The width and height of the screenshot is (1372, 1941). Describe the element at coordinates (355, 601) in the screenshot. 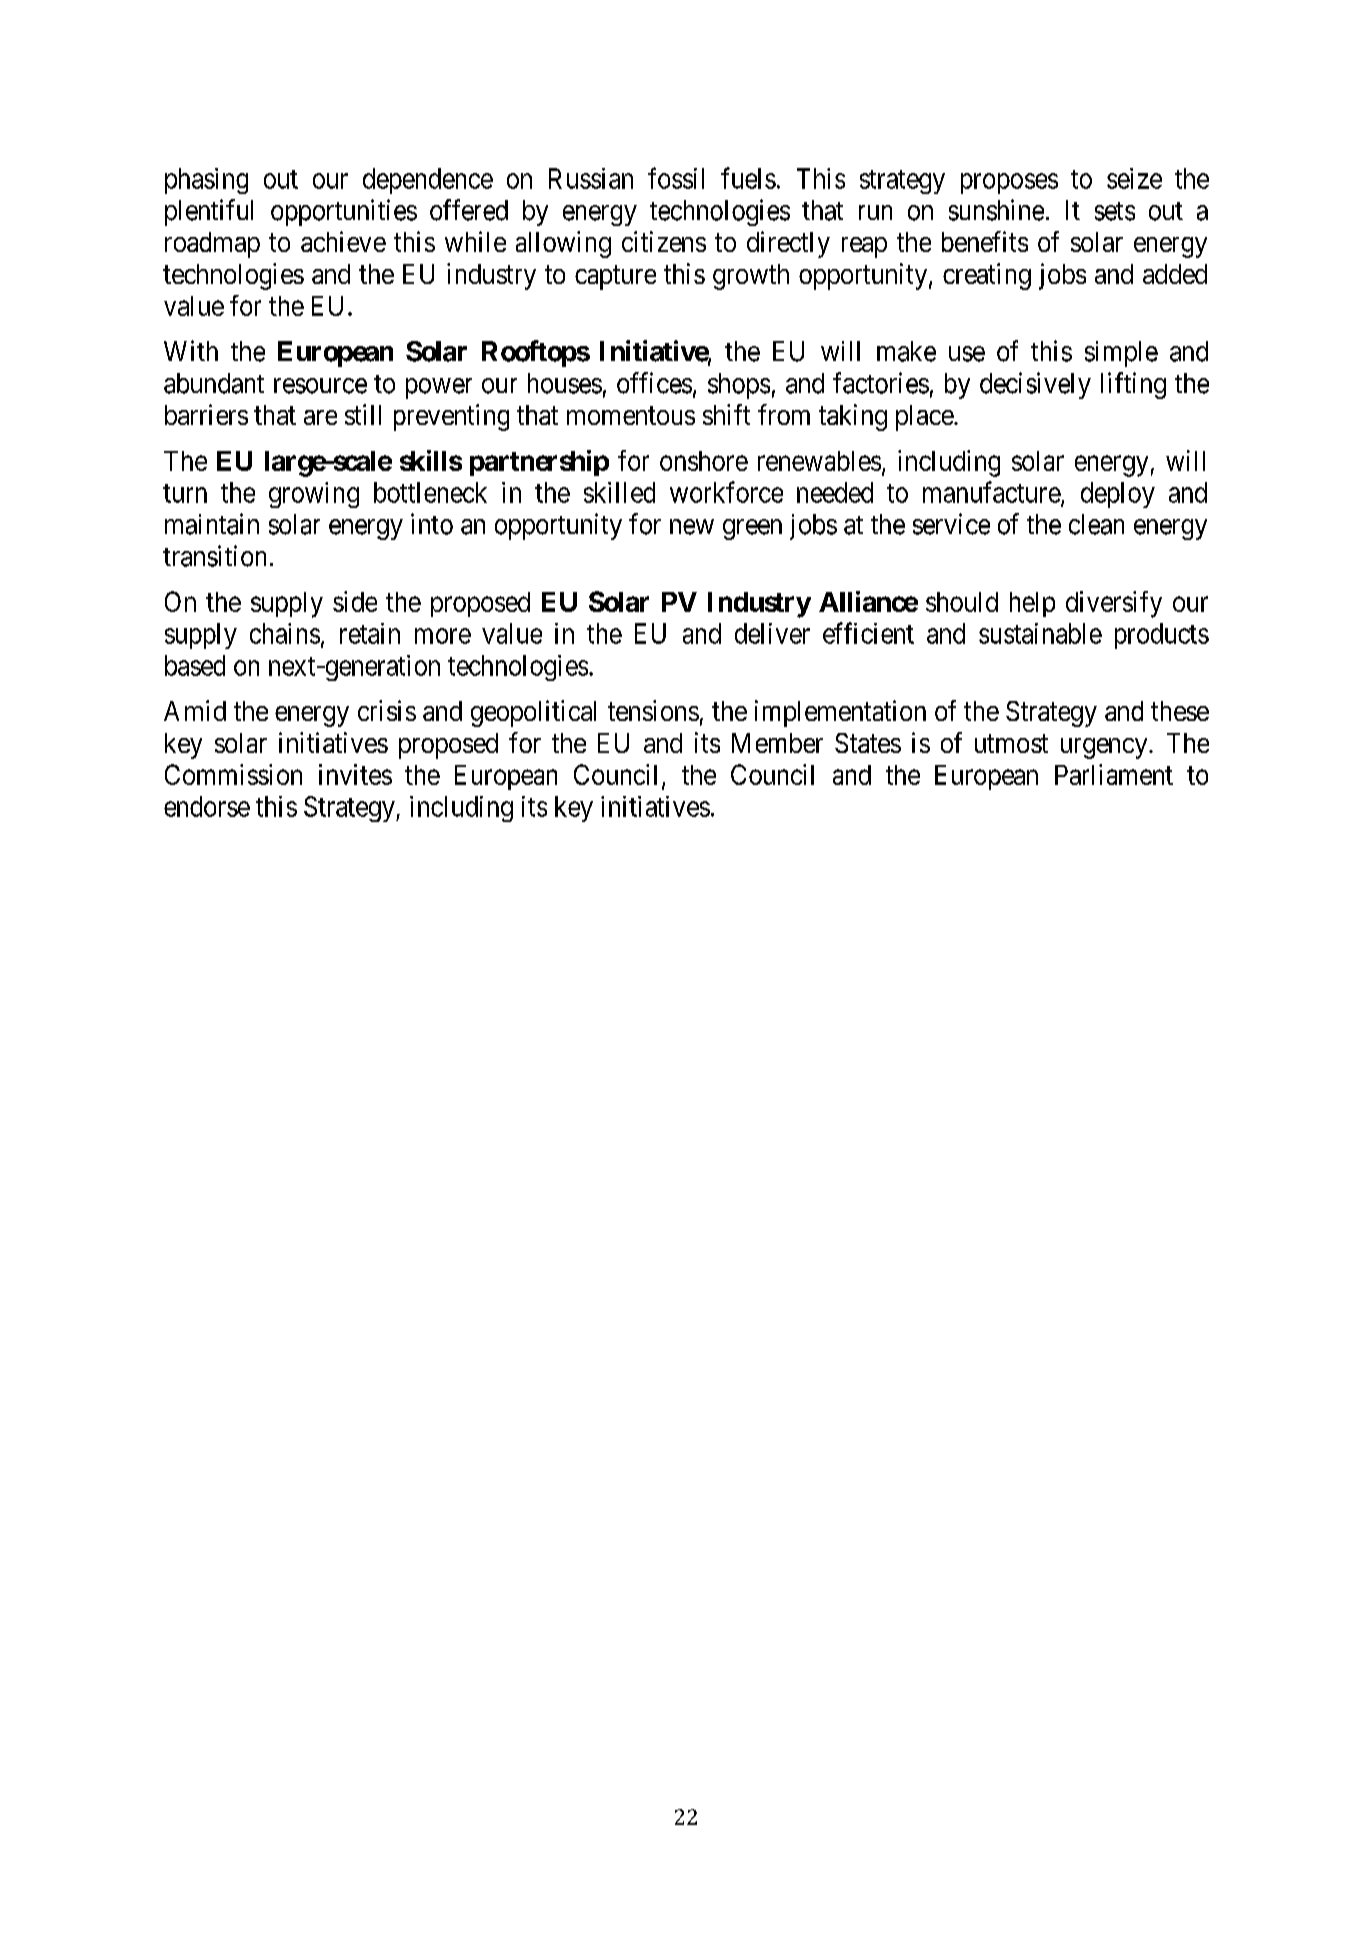

I see `side` at that location.
